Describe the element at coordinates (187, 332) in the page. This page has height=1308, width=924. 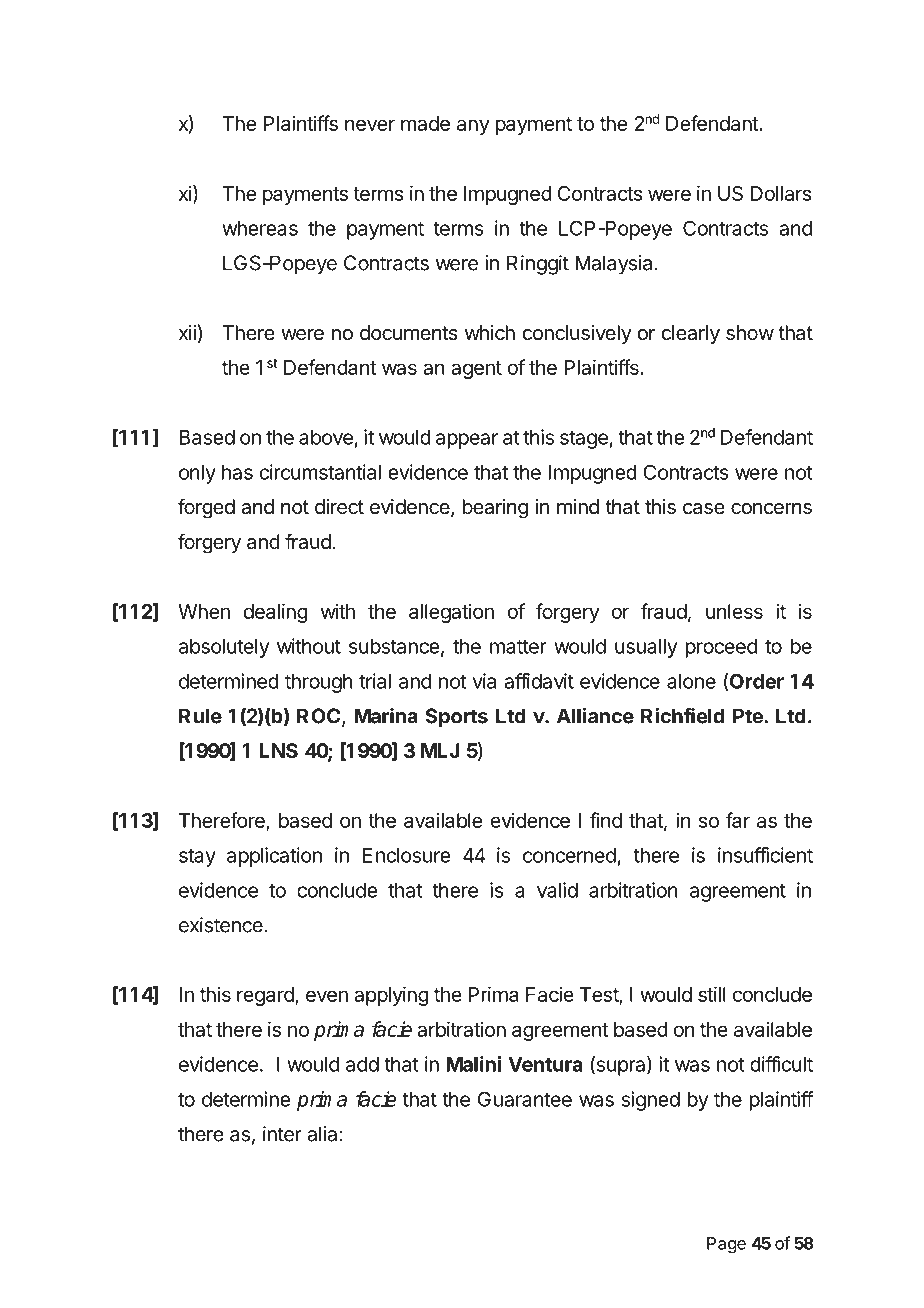
I see `xii` at that location.
